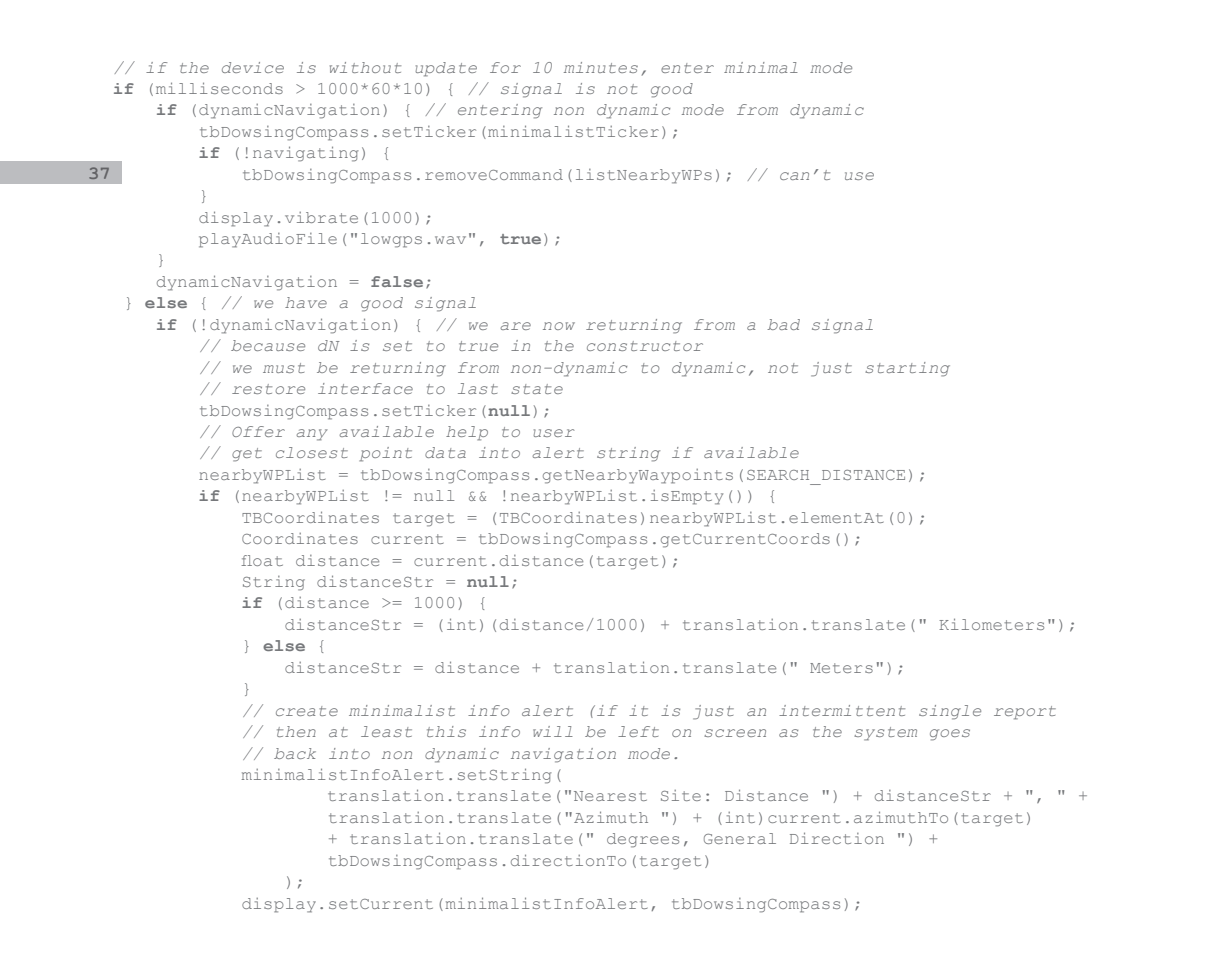  I want to click on constructor, so click(645, 346).
